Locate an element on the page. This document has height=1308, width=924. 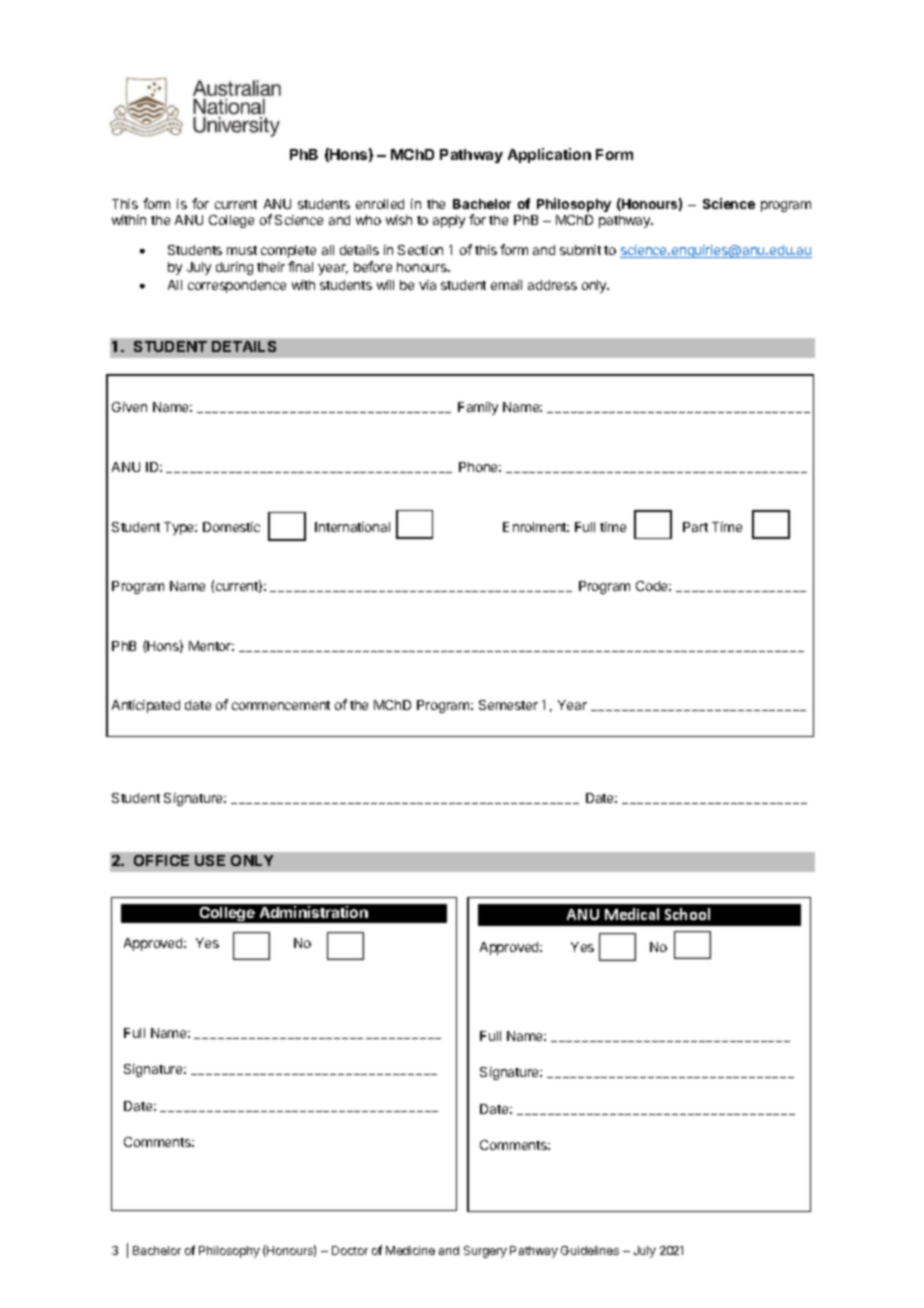
must is located at coordinates (242, 250).
